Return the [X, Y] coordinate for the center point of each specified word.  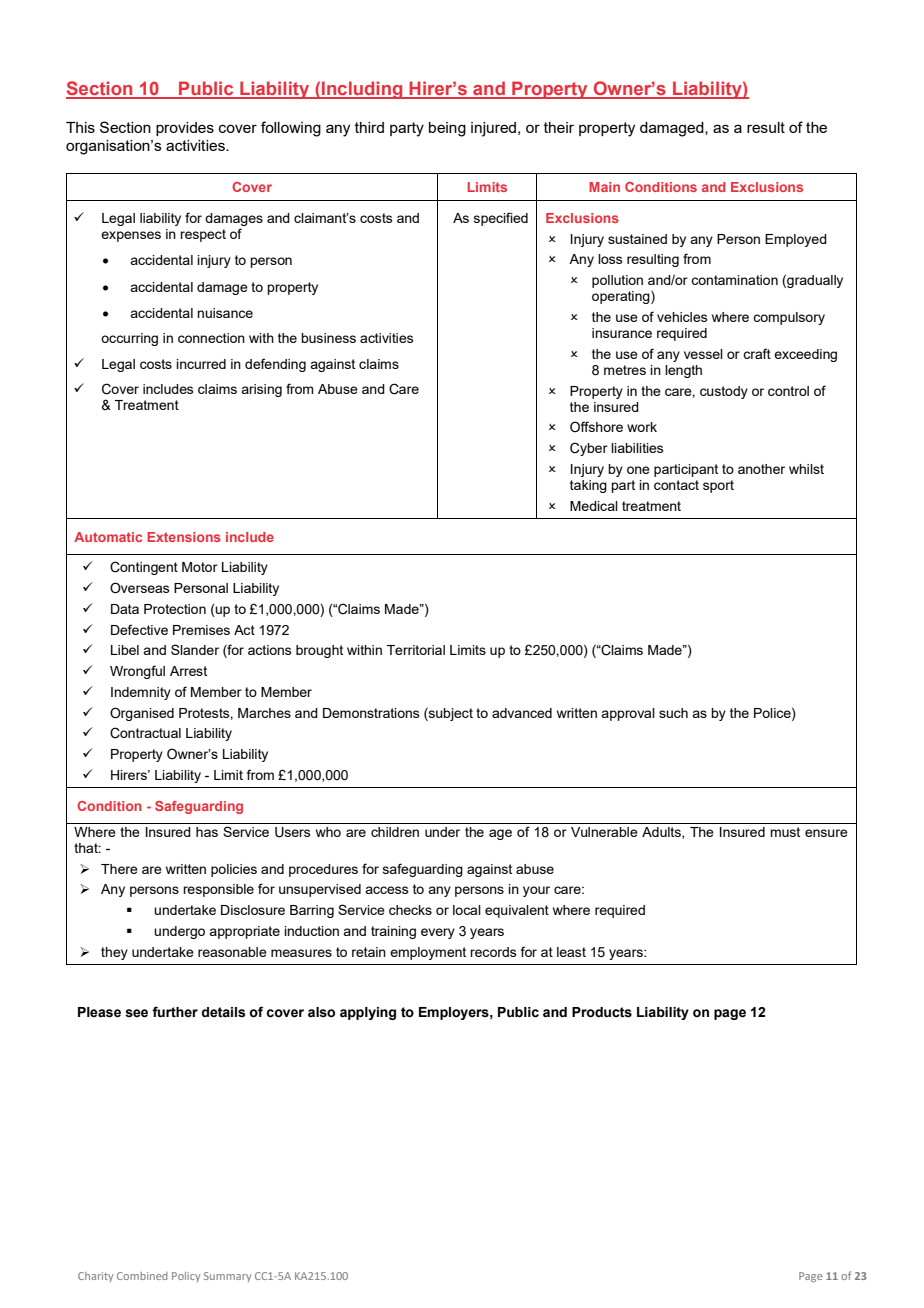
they [114, 953]
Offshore [596, 426]
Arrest [188, 671]
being [447, 129]
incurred [201, 364]
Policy [186, 1277]
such [673, 713]
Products [602, 1012]
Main [604, 187]
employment [428, 953]
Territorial [416, 650]
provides [185, 129]
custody [724, 392]
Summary [227, 1277]
